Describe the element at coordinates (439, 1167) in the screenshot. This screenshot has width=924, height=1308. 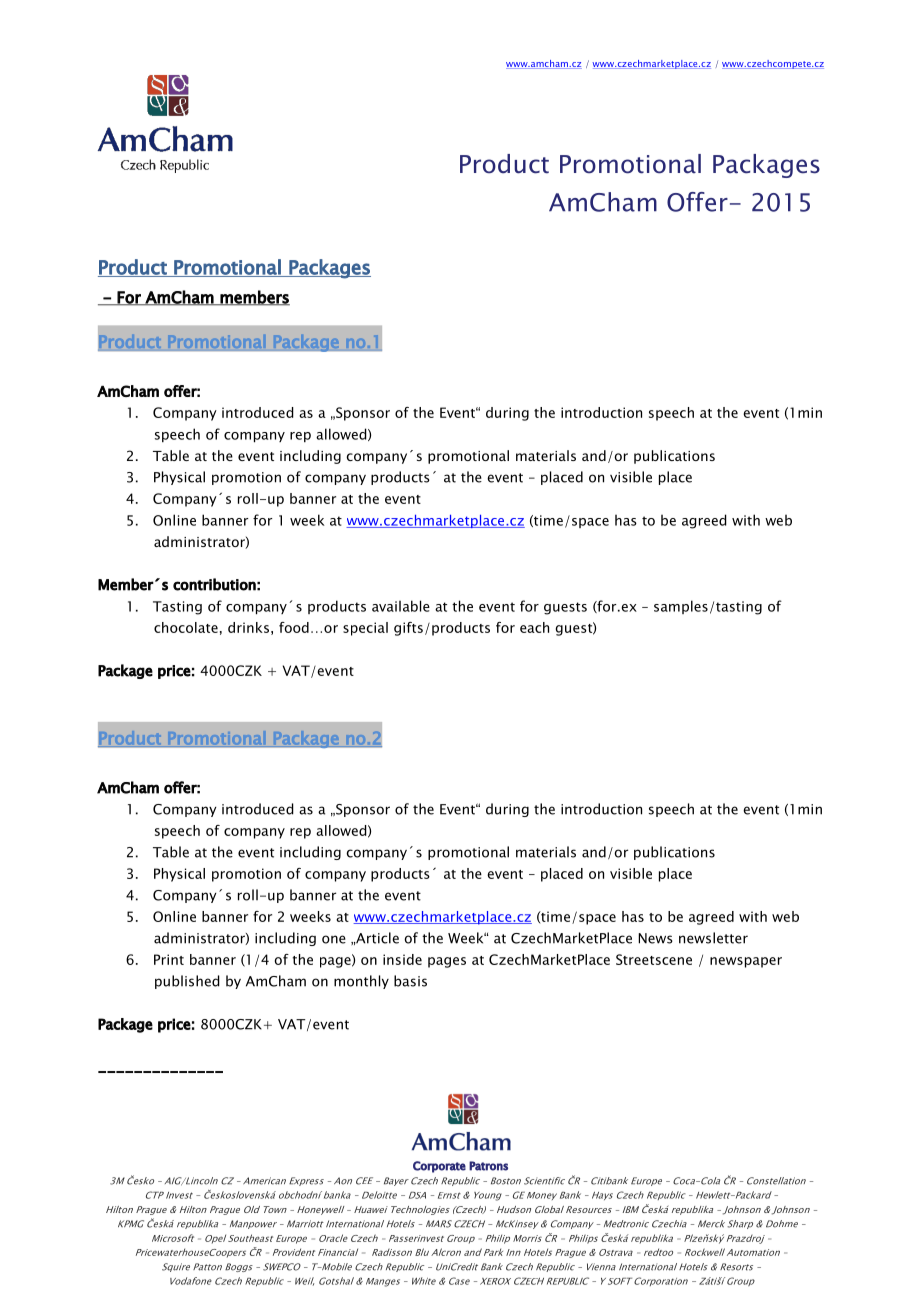
I see `Corporate` at that location.
